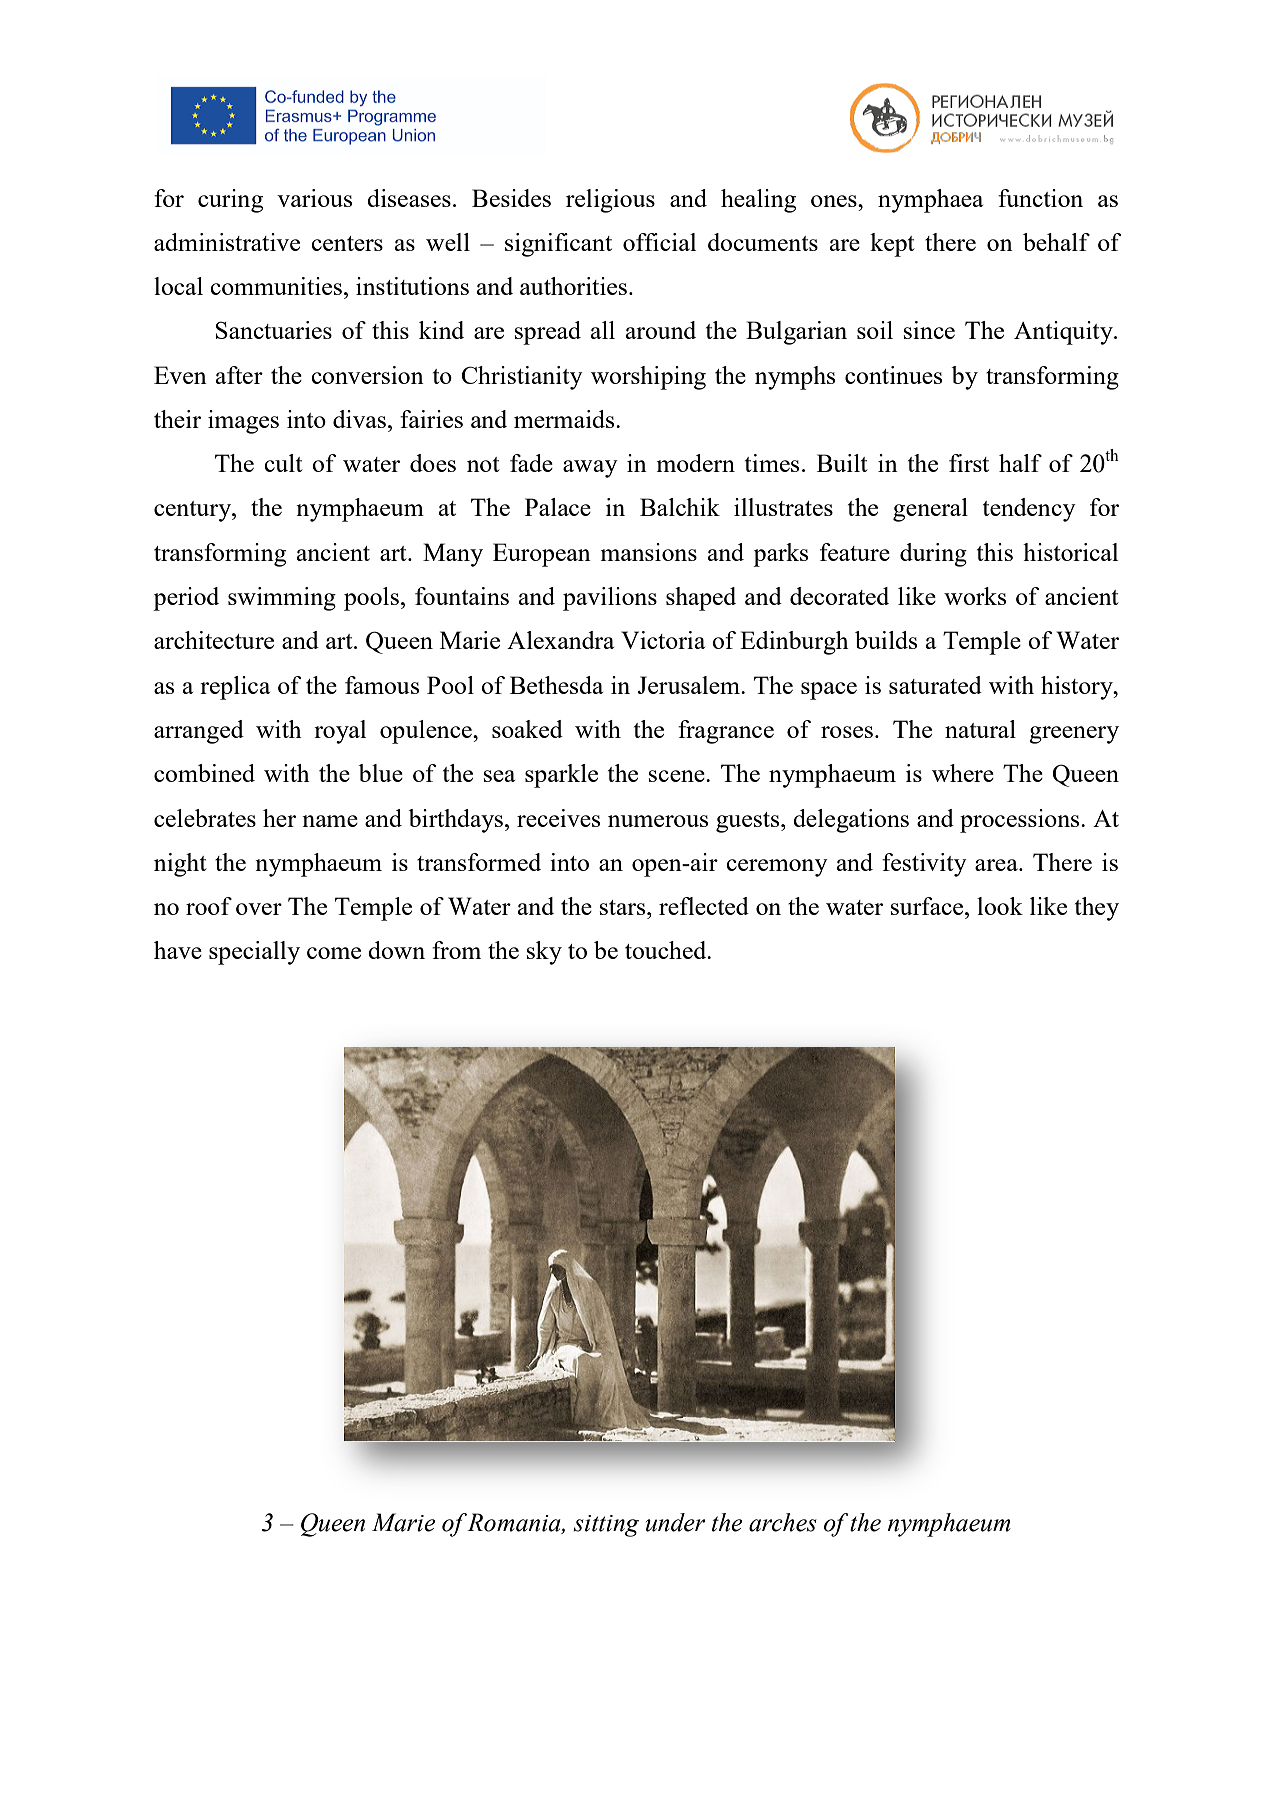 The image size is (1273, 1801). What do you see at coordinates (675, 1522) in the screenshot?
I see `under` at bounding box center [675, 1522].
